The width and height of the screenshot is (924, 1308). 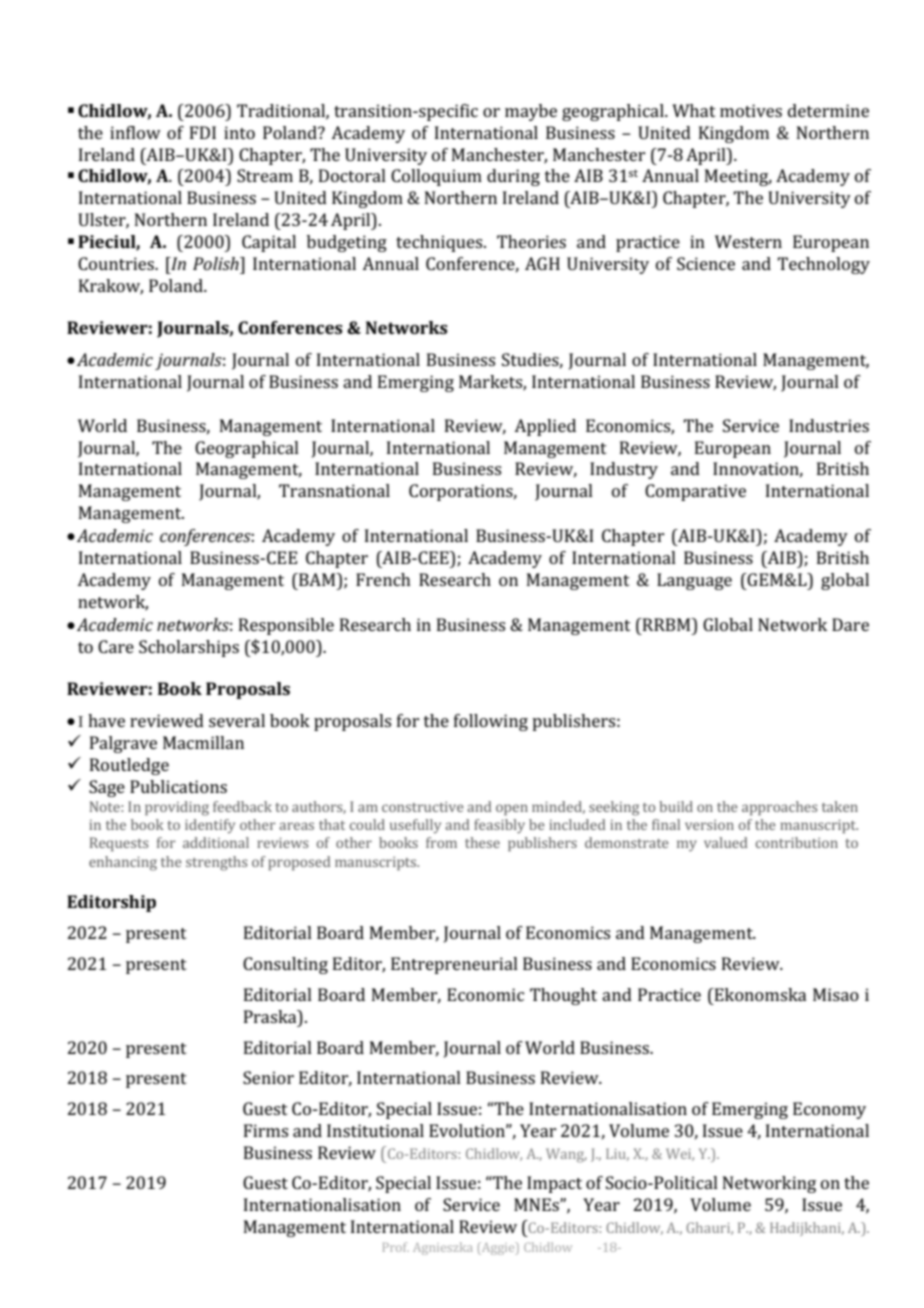 What do you see at coordinates (751, 110) in the screenshot?
I see `motives` at bounding box center [751, 110].
